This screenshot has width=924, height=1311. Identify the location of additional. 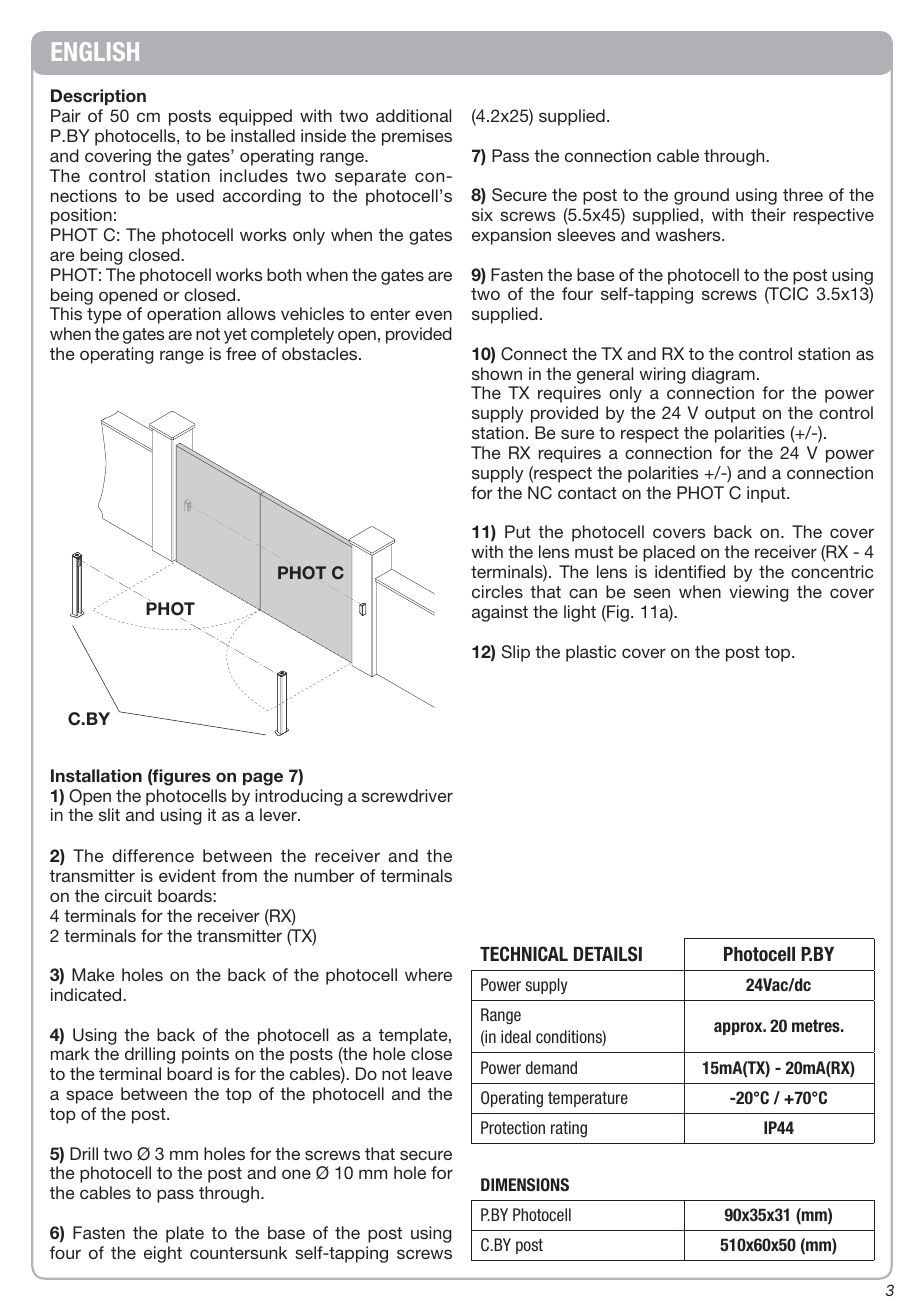
(413, 115).
